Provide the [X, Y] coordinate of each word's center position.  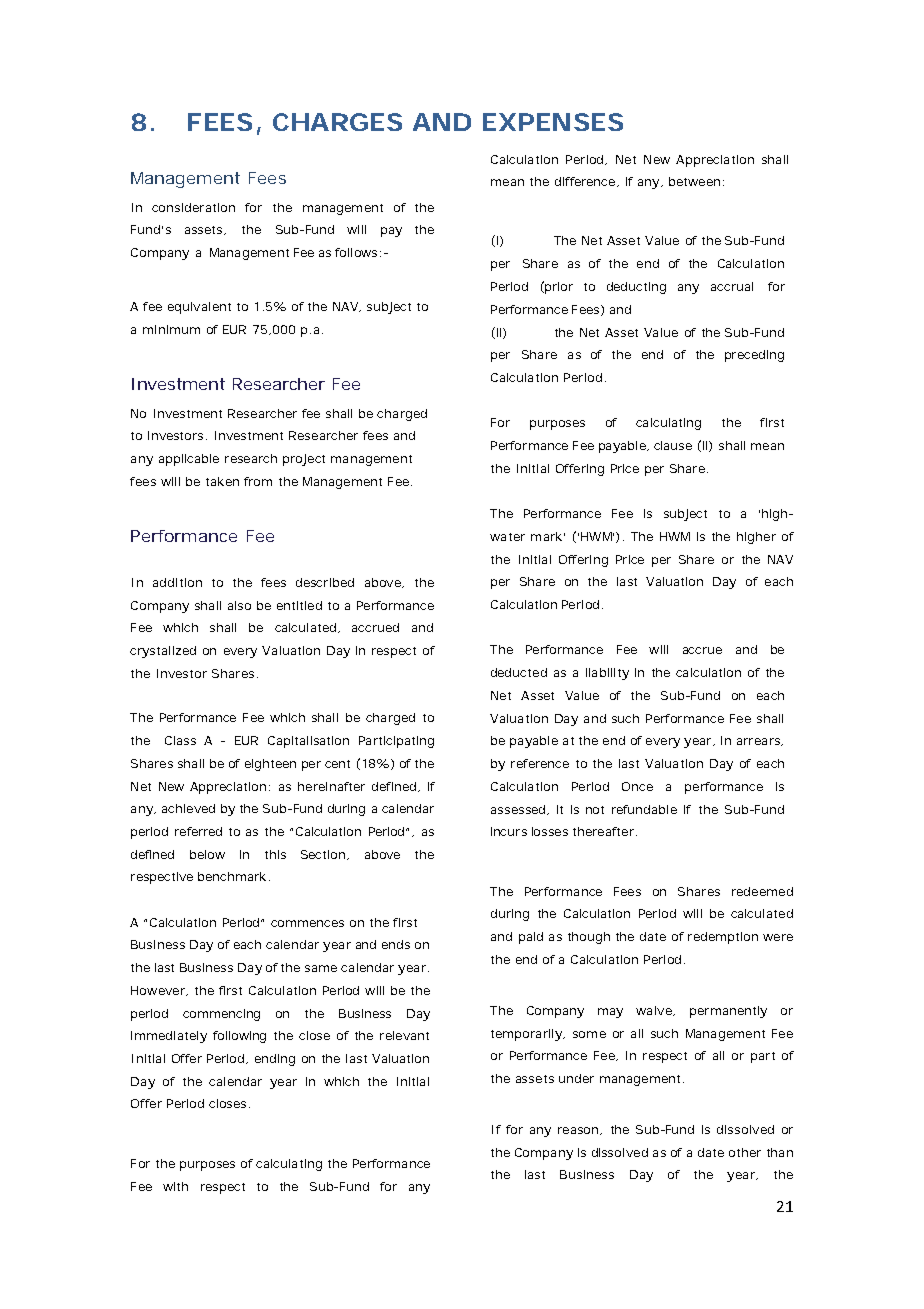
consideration [193, 207]
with [175, 1186]
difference [585, 181]
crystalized [163, 652]
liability [607, 674]
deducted [519, 672]
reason [578, 1130]
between [694, 181]
